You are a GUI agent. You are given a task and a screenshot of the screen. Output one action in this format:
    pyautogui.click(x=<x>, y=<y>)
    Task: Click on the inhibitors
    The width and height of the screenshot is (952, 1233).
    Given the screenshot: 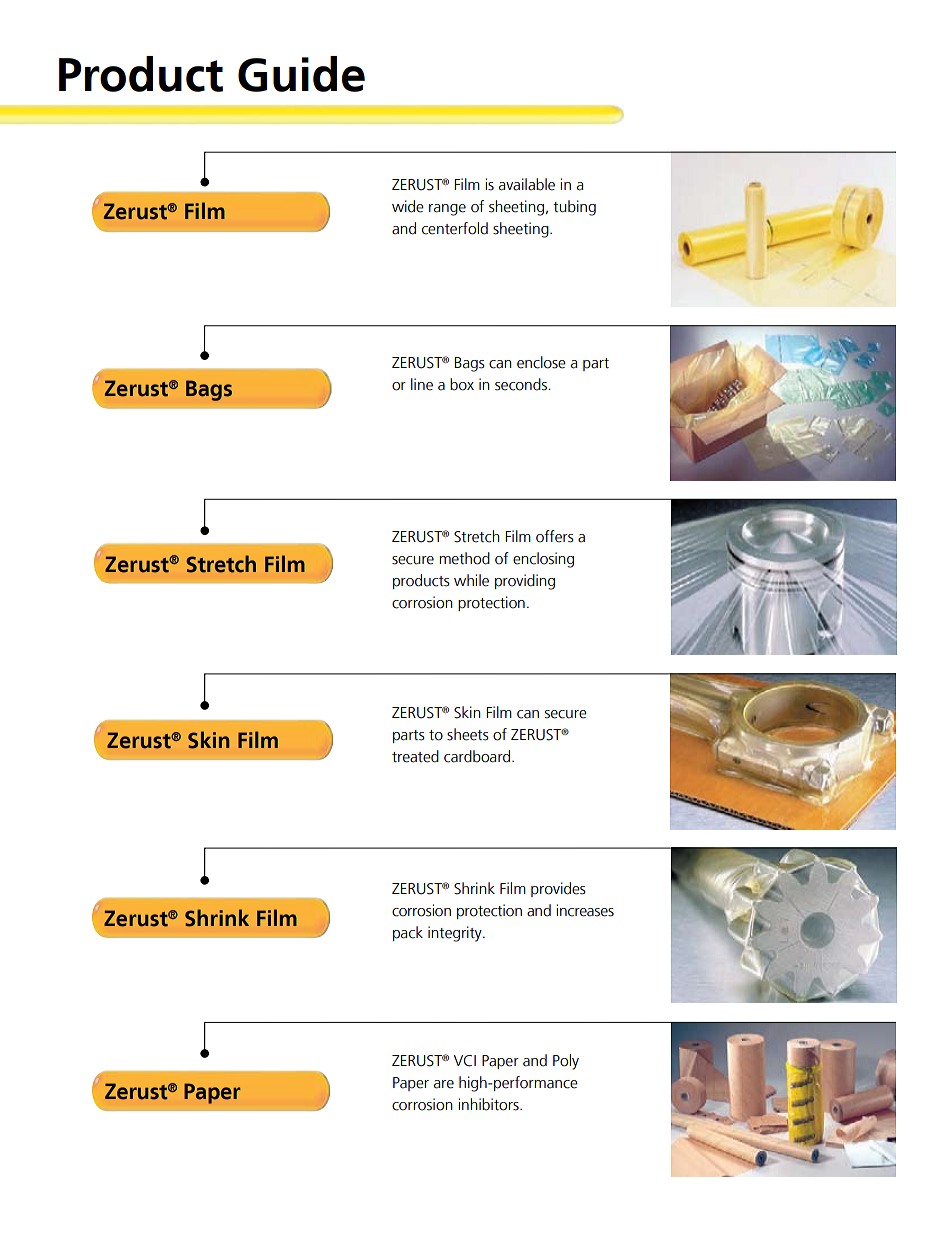 What is the action you would take?
    pyautogui.click(x=489, y=1104)
